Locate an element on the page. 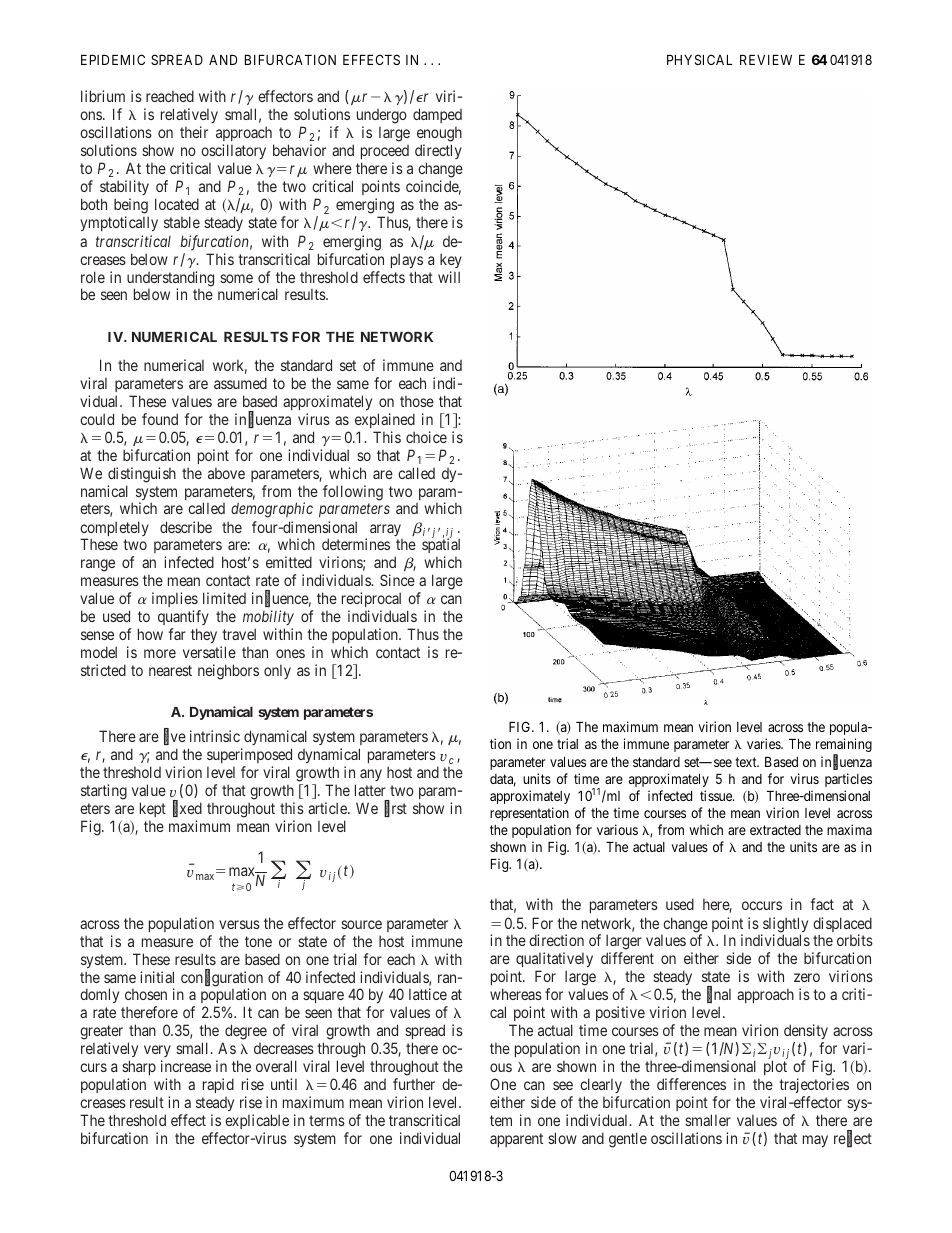 This image has width=952, height=1233. rapid is located at coordinates (218, 1085).
